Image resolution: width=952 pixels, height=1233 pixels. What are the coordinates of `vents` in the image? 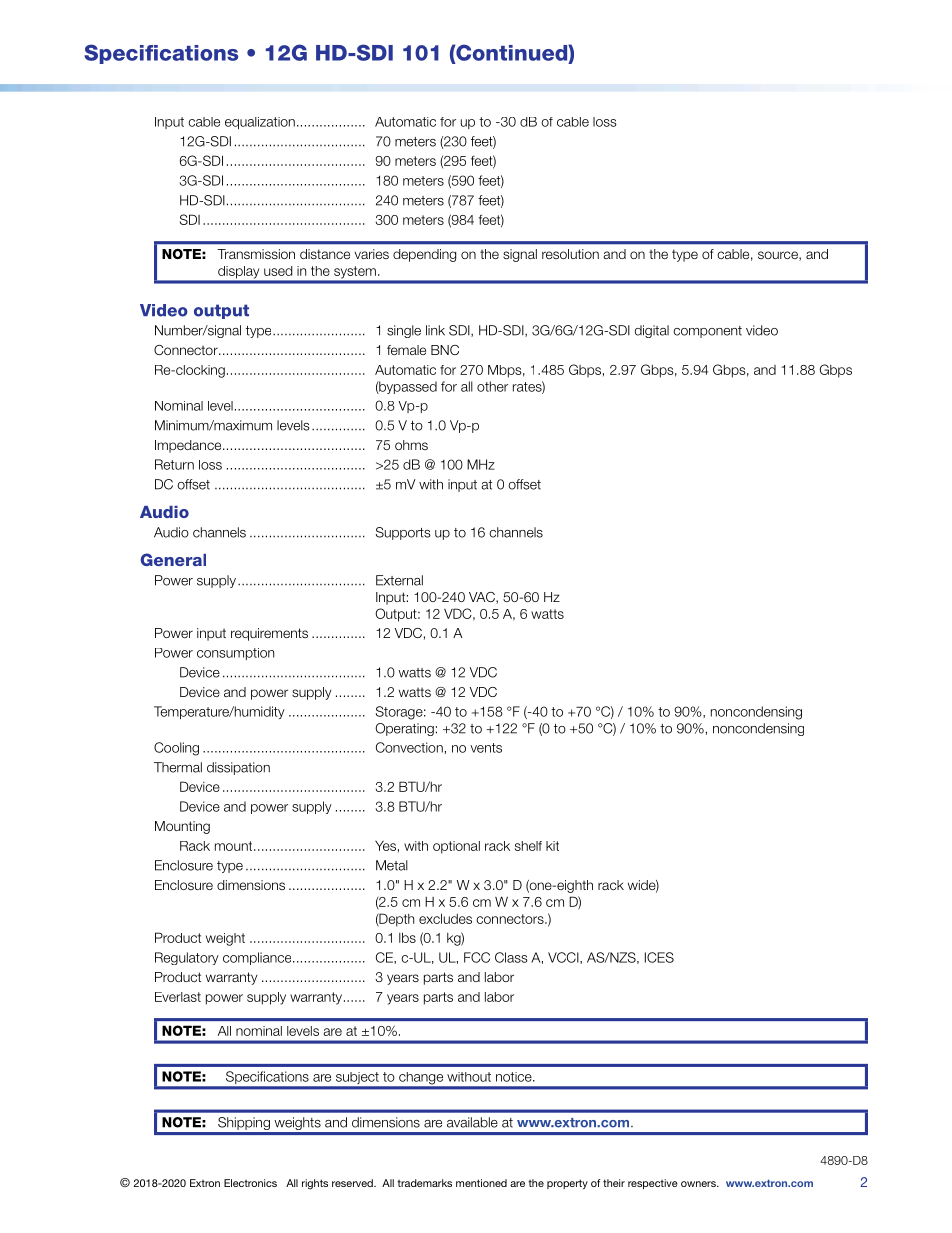 It's located at (486, 748).
